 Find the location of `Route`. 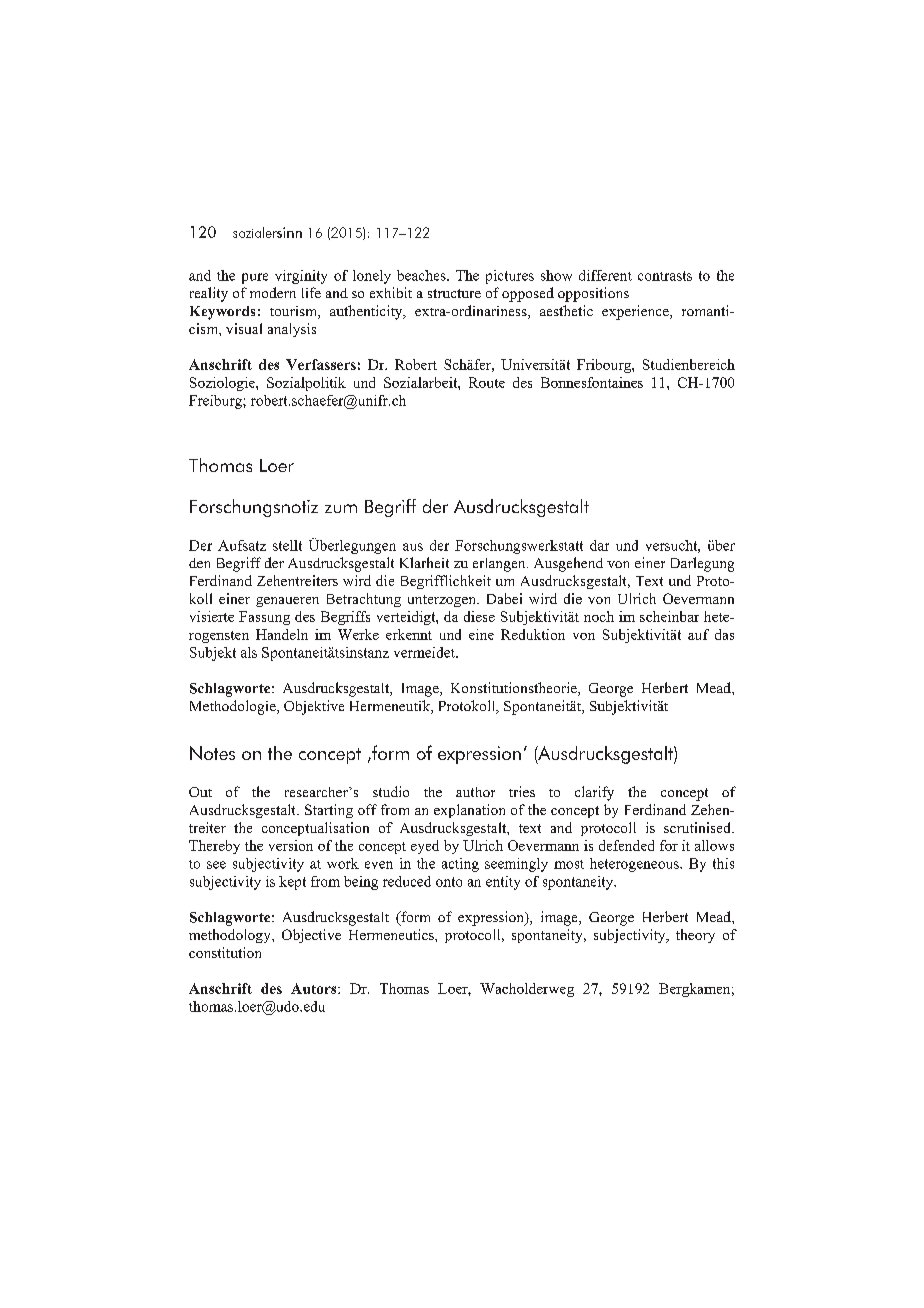

Route is located at coordinates (487, 382).
